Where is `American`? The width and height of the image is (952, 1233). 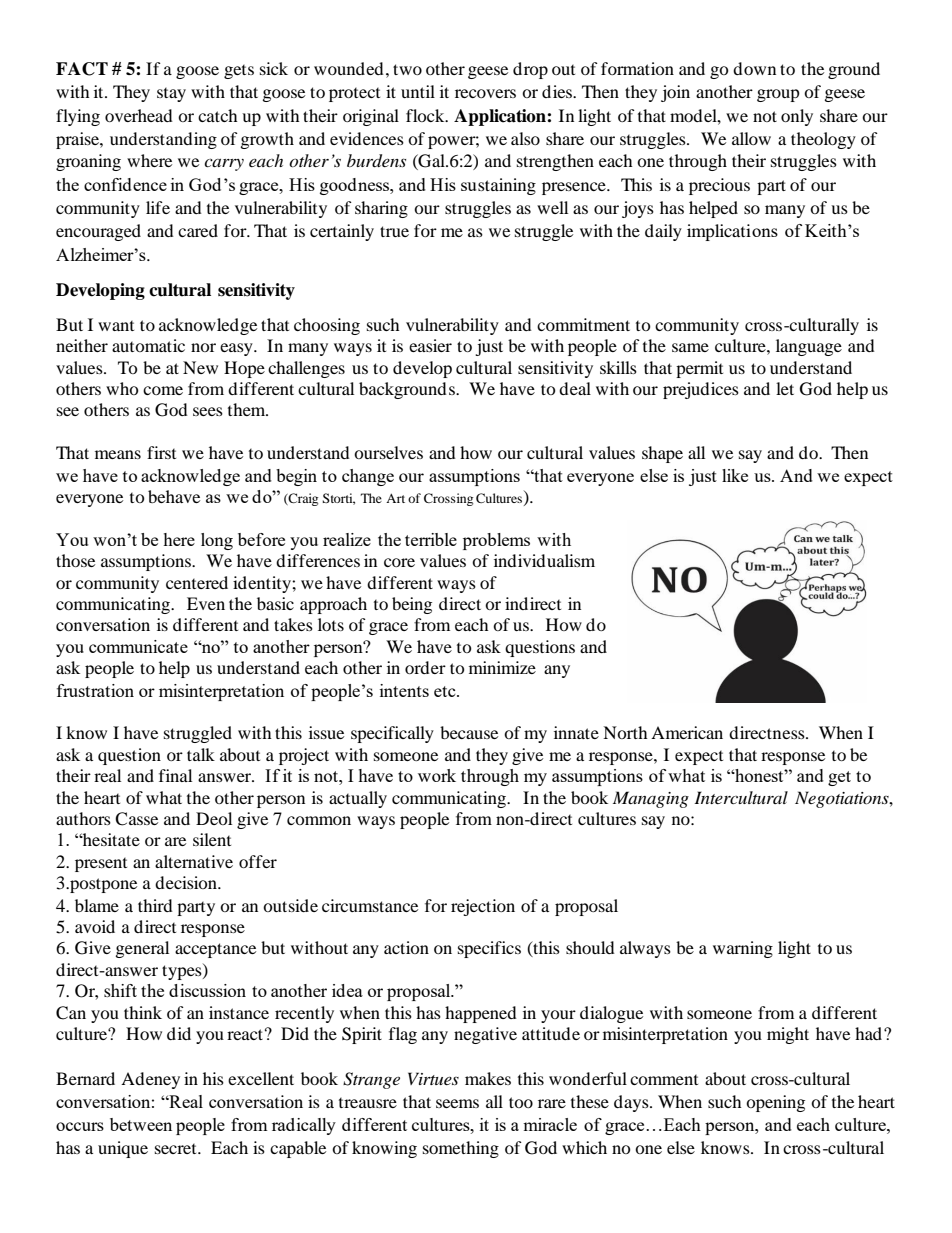
American is located at coordinates (687, 732).
